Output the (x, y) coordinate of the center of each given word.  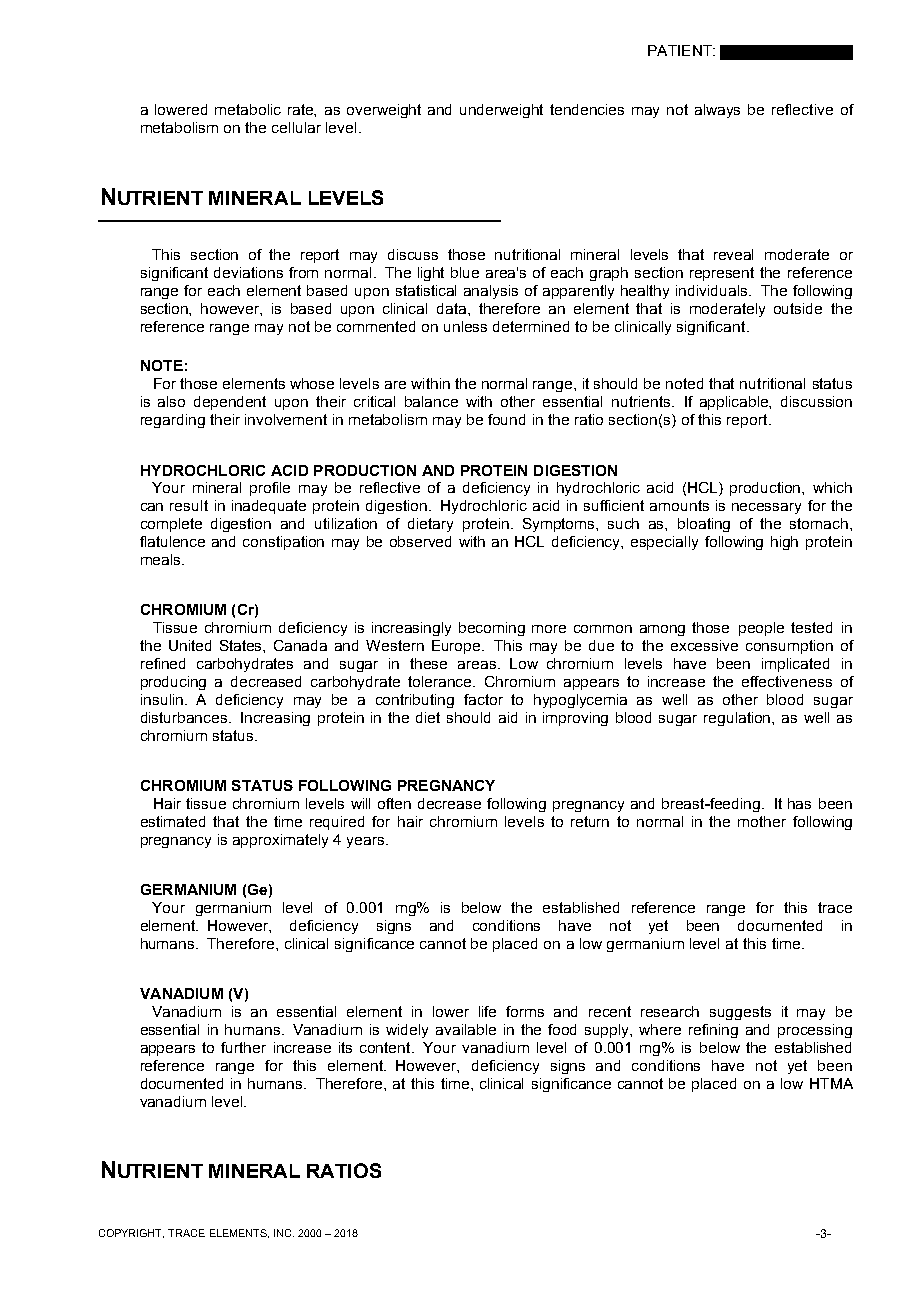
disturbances (185, 717)
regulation (738, 719)
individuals (713, 290)
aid (508, 717)
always (717, 111)
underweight (501, 111)
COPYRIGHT (131, 1233)
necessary (766, 508)
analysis (491, 292)
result (189, 505)
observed (420, 541)
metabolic (248, 109)
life (487, 1011)
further (243, 1047)
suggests (740, 1013)
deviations (248, 272)
